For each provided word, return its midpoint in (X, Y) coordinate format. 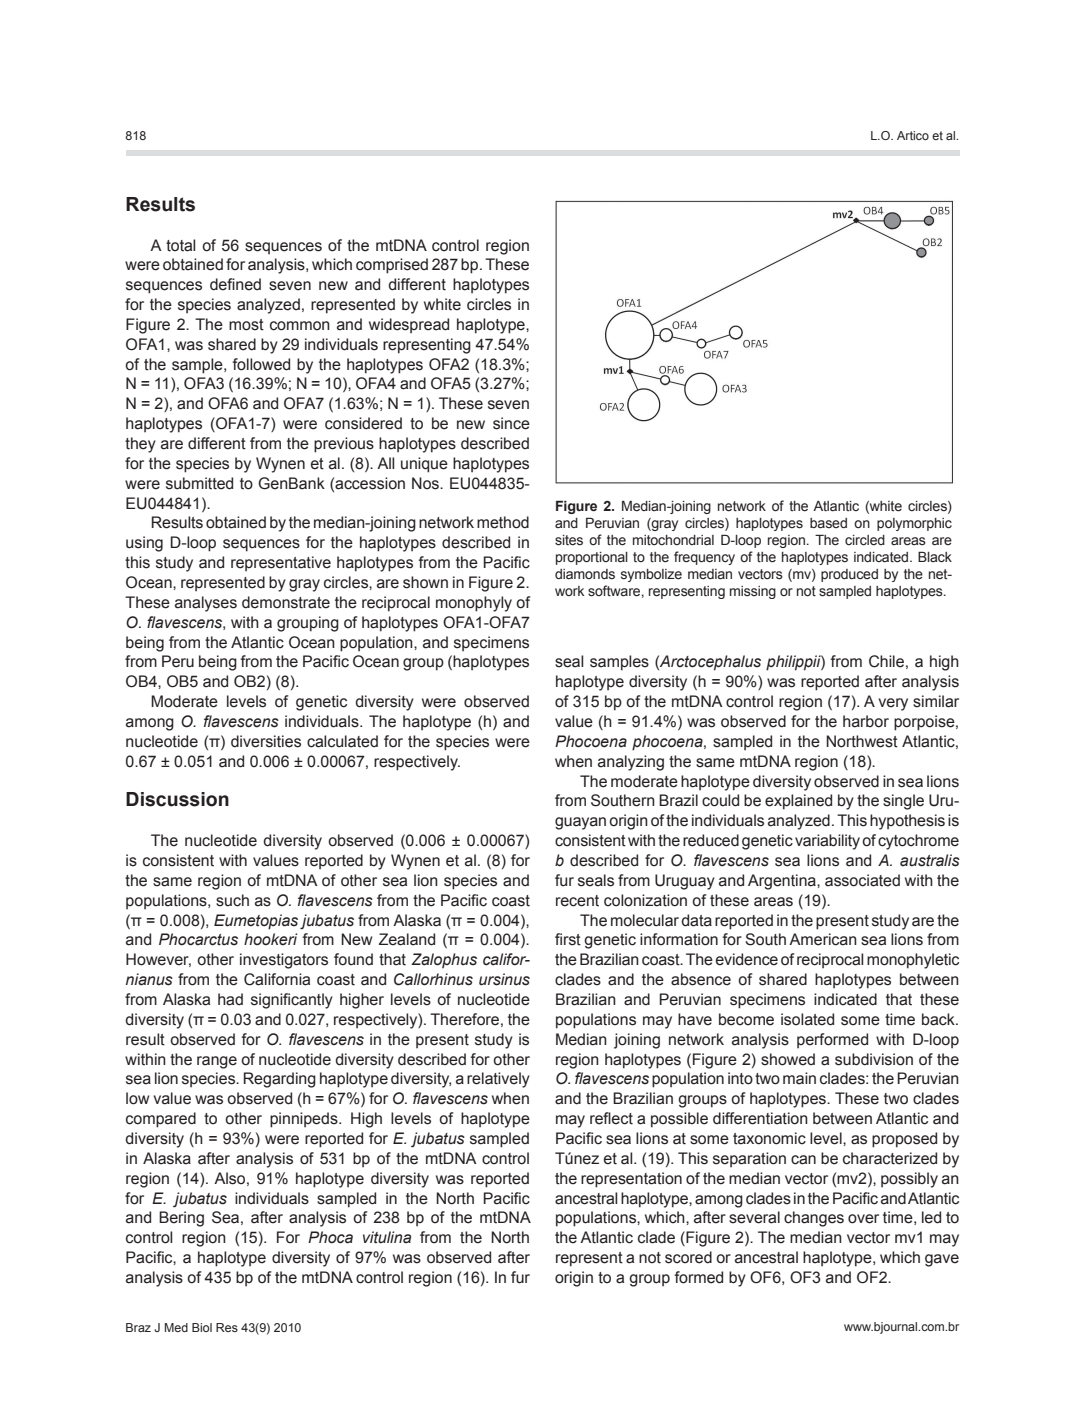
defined (235, 284)
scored (688, 1257)
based (828, 523)
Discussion (177, 799)
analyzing (631, 763)
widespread (409, 325)
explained (798, 802)
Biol (202, 1327)
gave (942, 1260)
